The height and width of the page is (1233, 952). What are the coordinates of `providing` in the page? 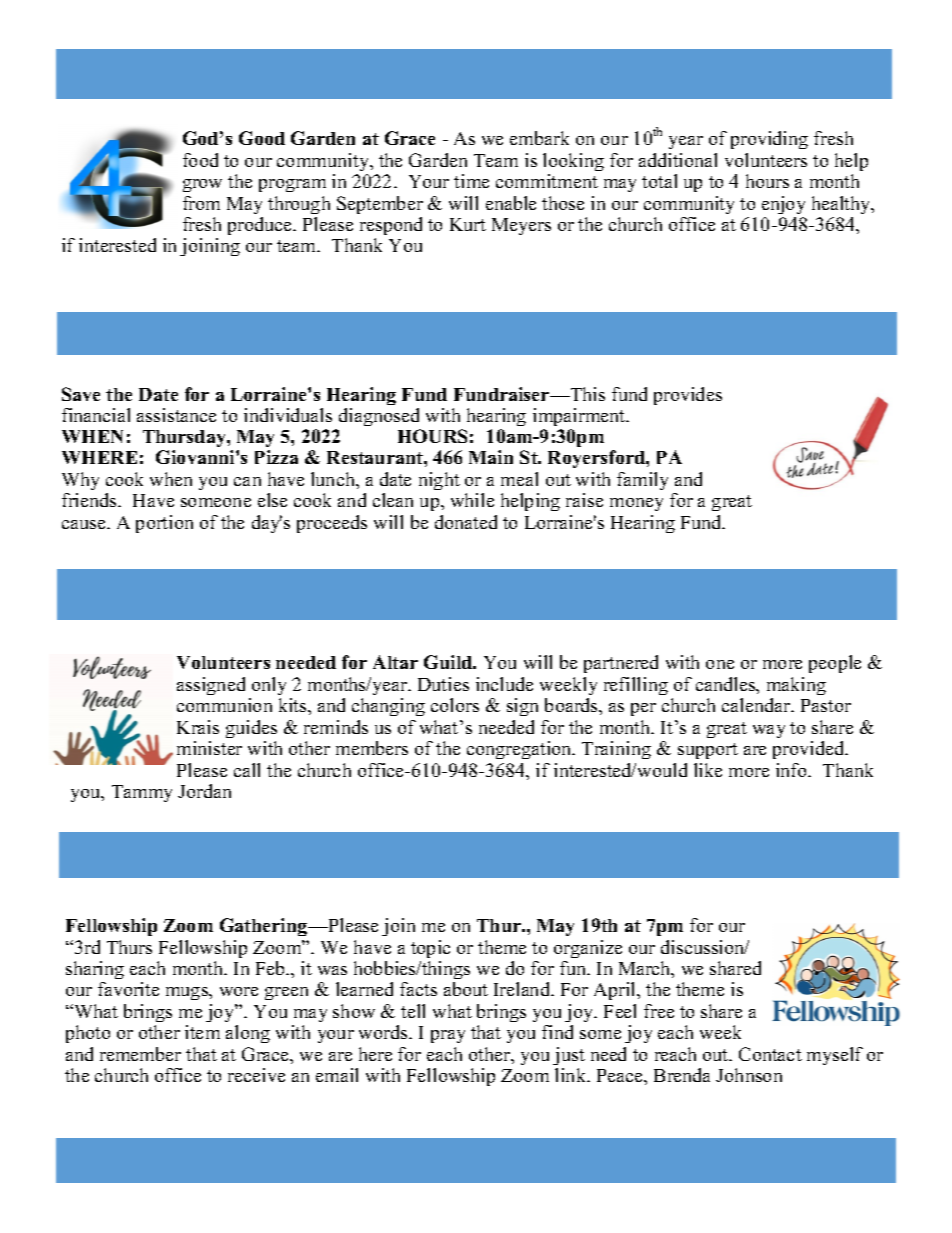 It's located at (769, 140).
